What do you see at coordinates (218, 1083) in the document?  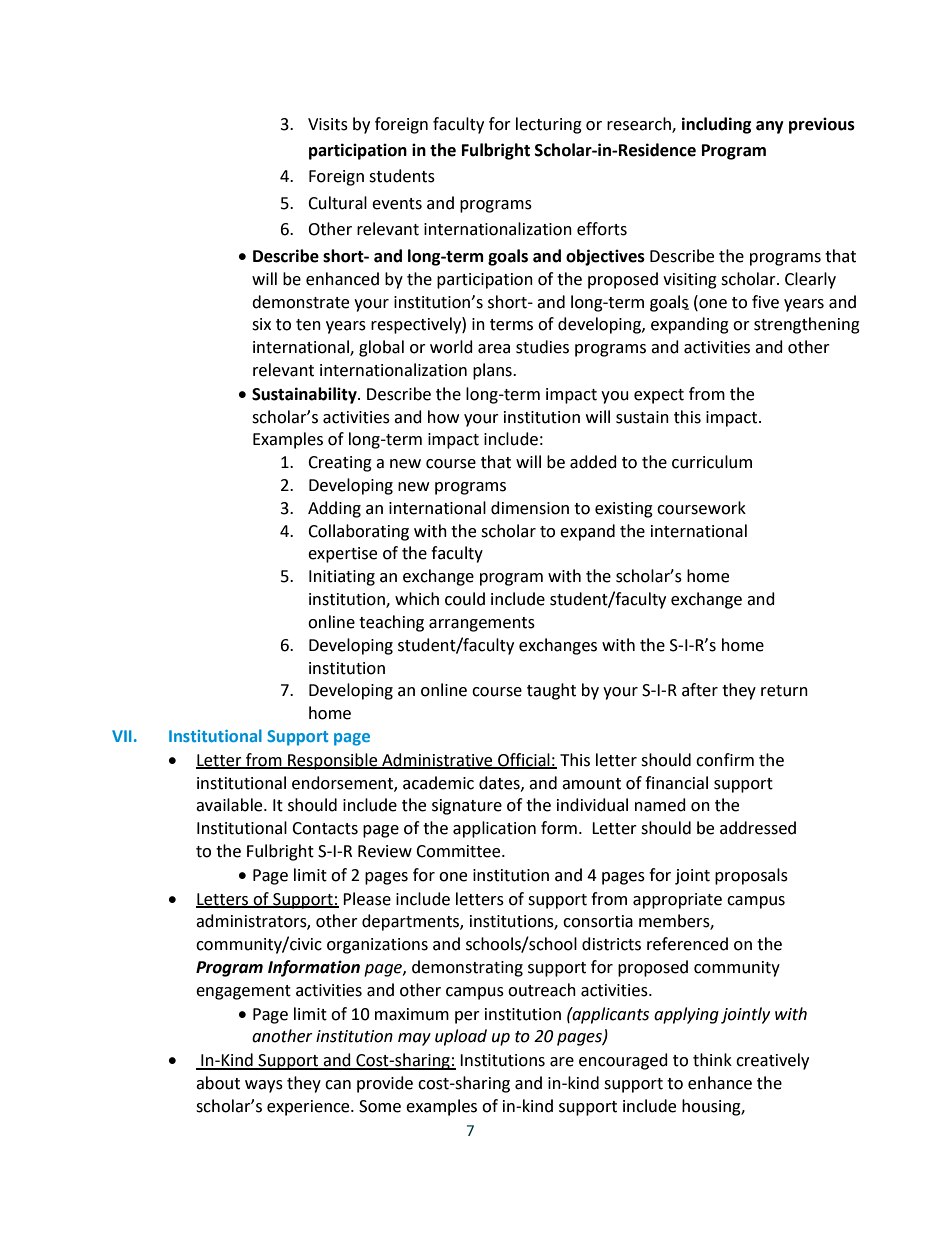 I see `about` at bounding box center [218, 1083].
